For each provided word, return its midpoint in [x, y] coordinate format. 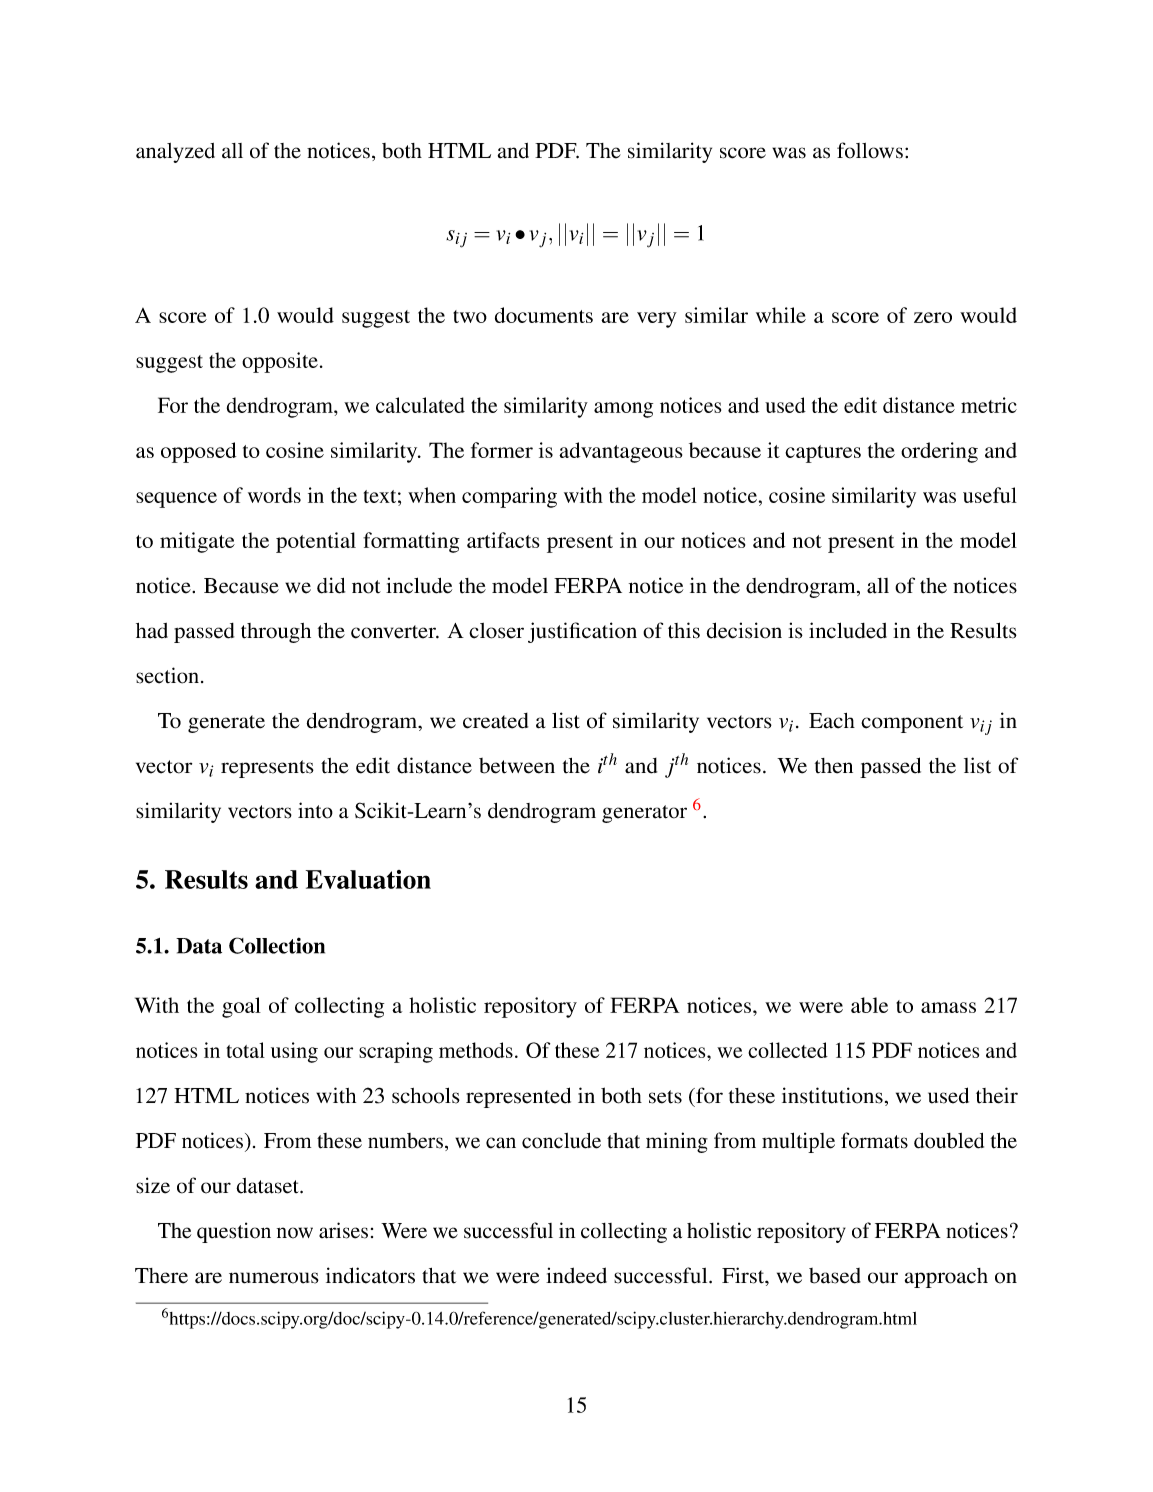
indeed [576, 1275]
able [869, 1005]
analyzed [175, 153]
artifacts [503, 540]
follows [870, 150]
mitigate [197, 542]
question [234, 1232]
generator [644, 814]
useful [990, 495]
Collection [277, 945]
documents [544, 315]
